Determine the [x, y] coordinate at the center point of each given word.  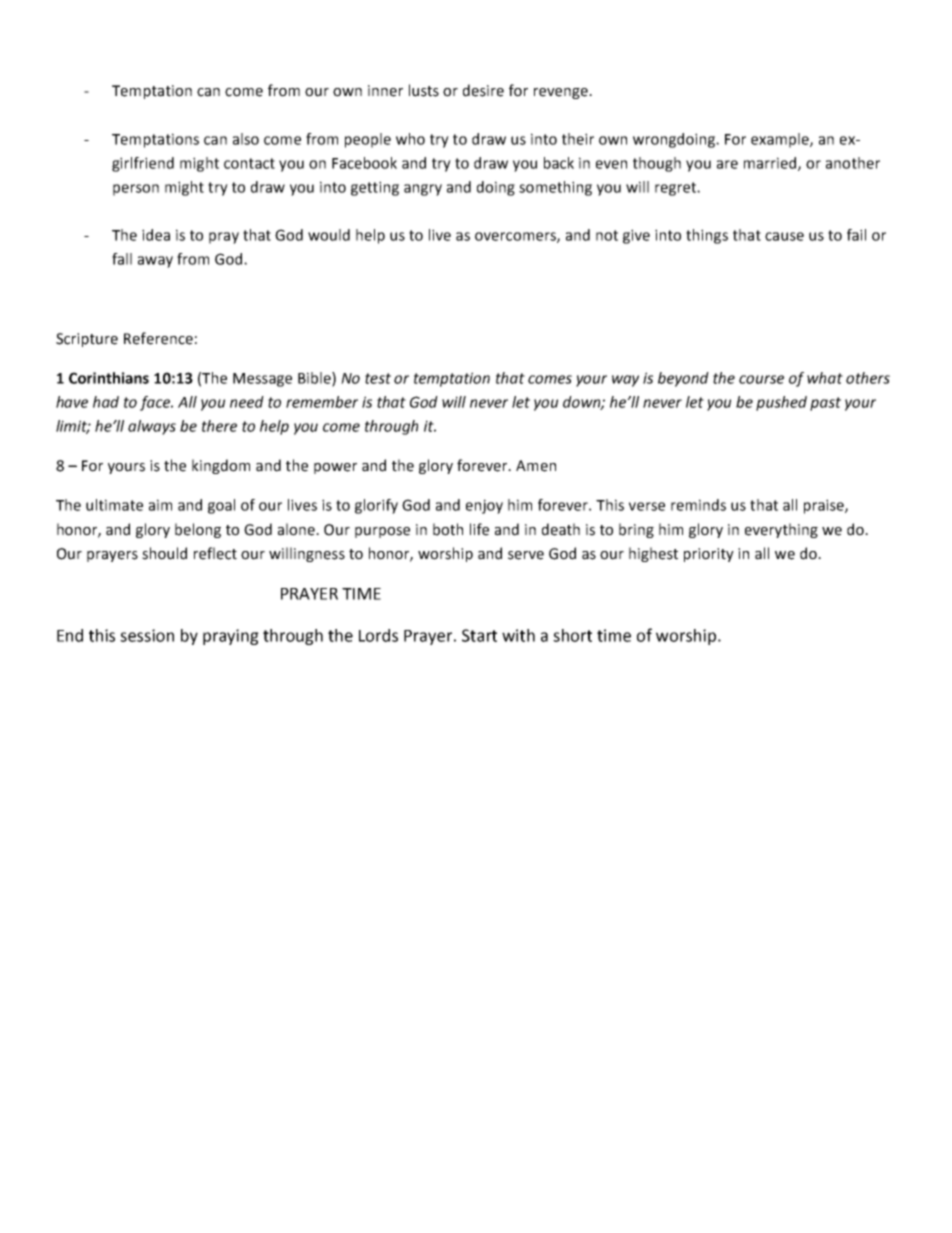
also [246, 139]
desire [483, 90]
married [771, 164]
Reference [158, 338]
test [378, 378]
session [147, 635]
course [761, 379]
